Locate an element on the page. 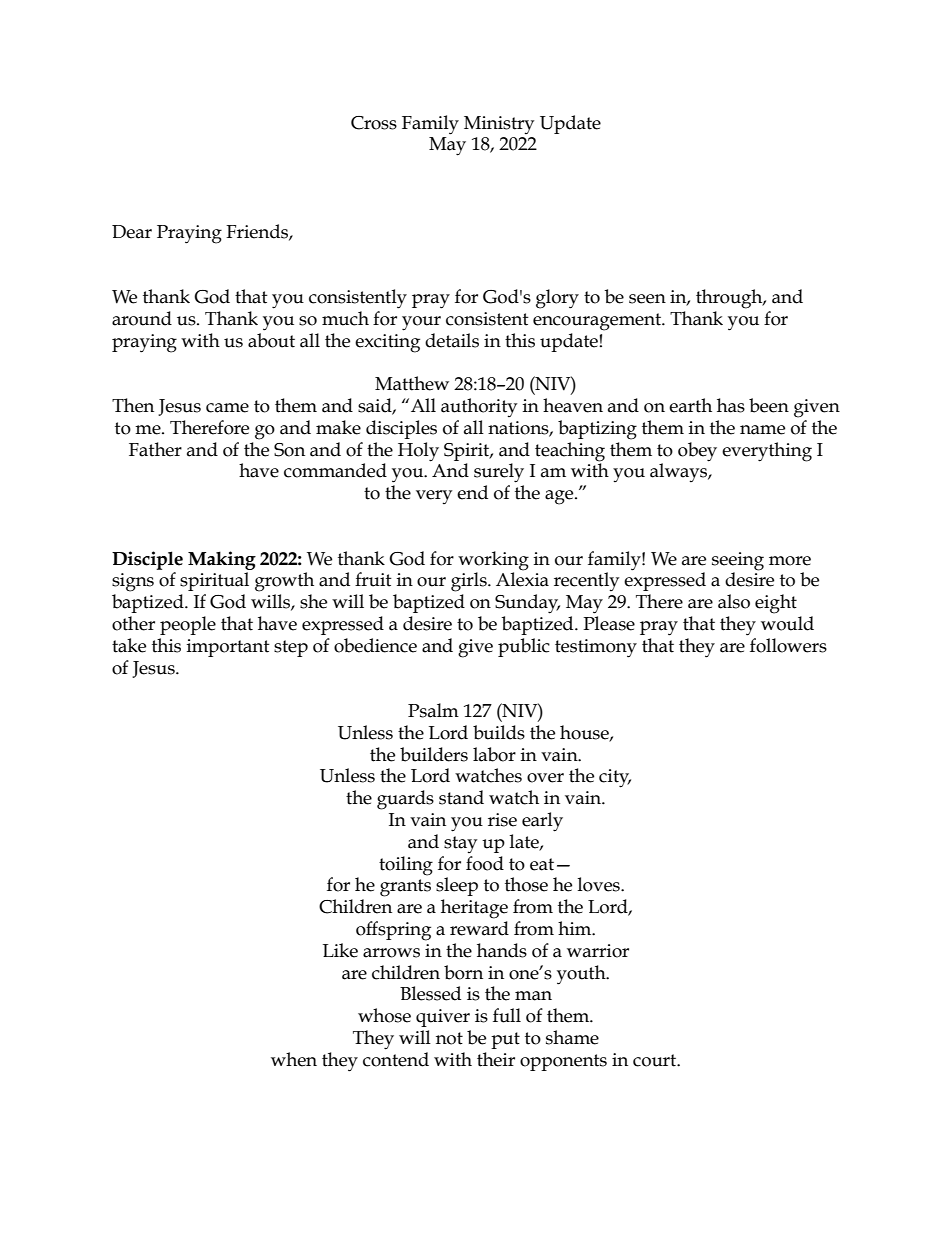 Image resolution: width=952 pixels, height=1233 pixels. when is located at coordinates (294, 1059).
